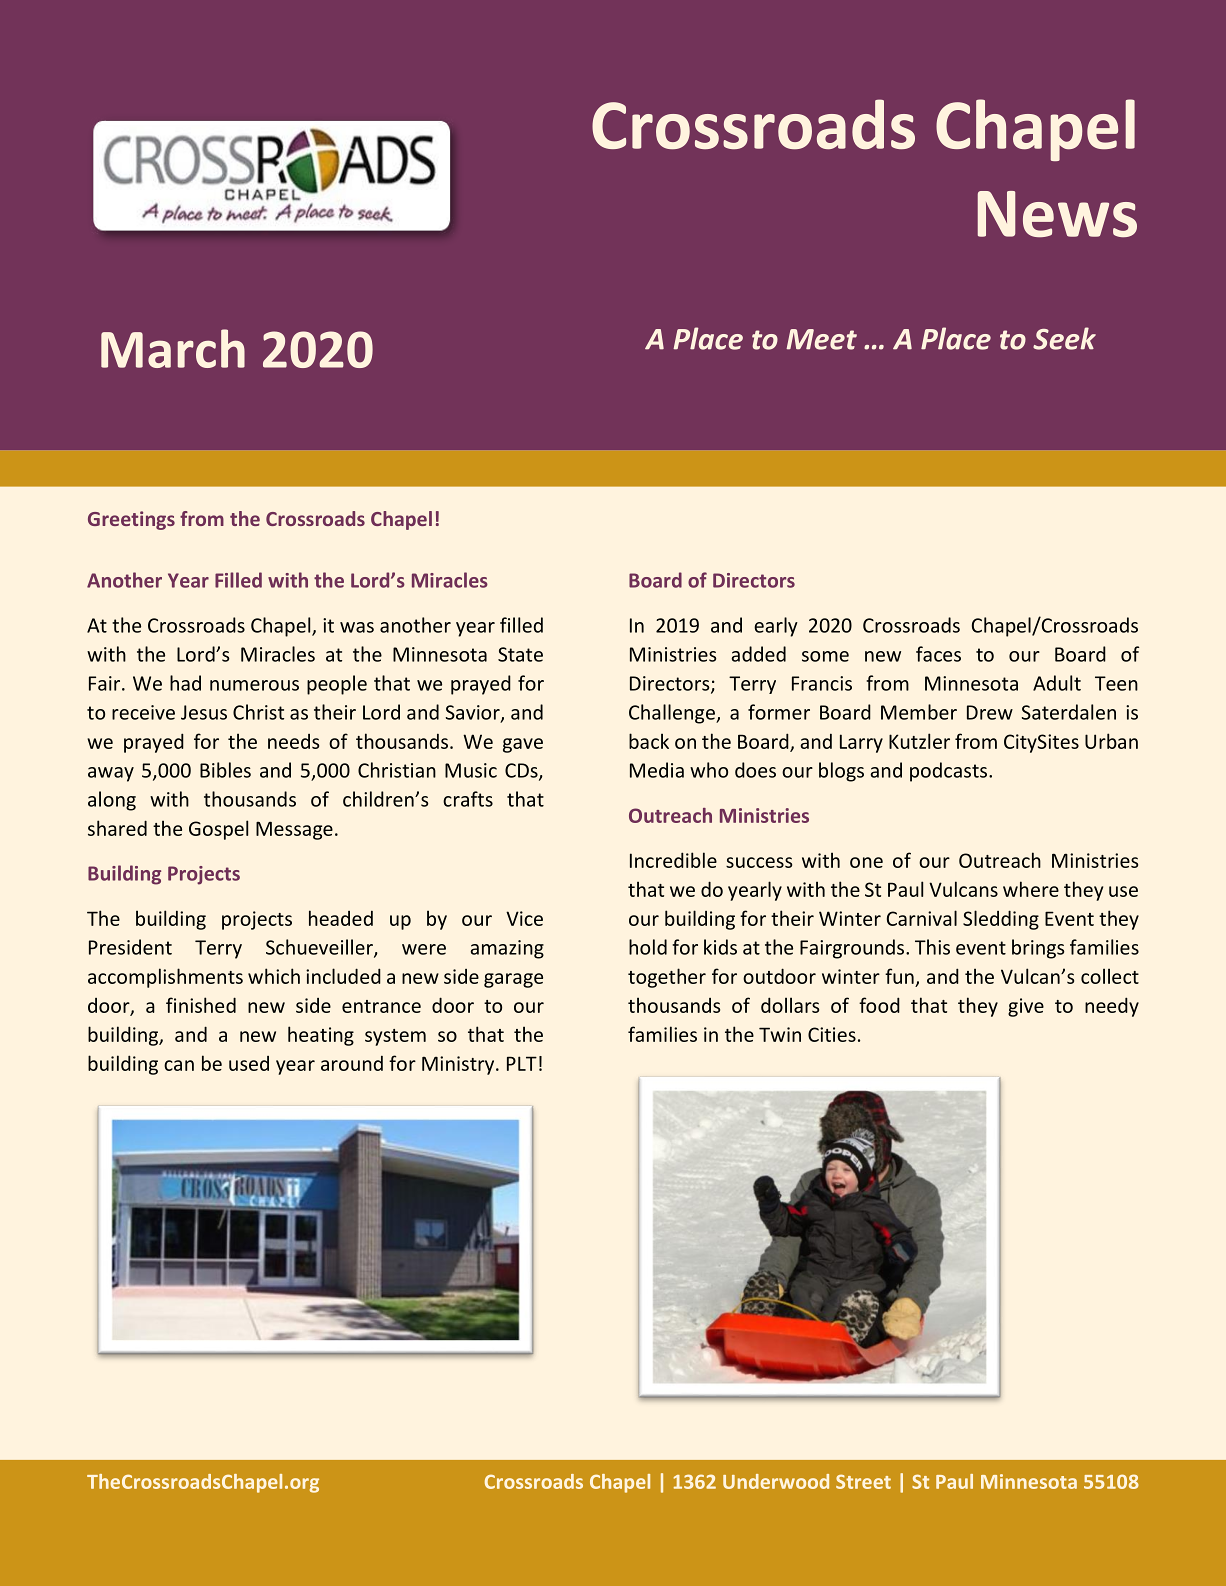 The width and height of the screenshot is (1226, 1586). What do you see at coordinates (131, 520) in the screenshot?
I see `Greetings` at bounding box center [131, 520].
